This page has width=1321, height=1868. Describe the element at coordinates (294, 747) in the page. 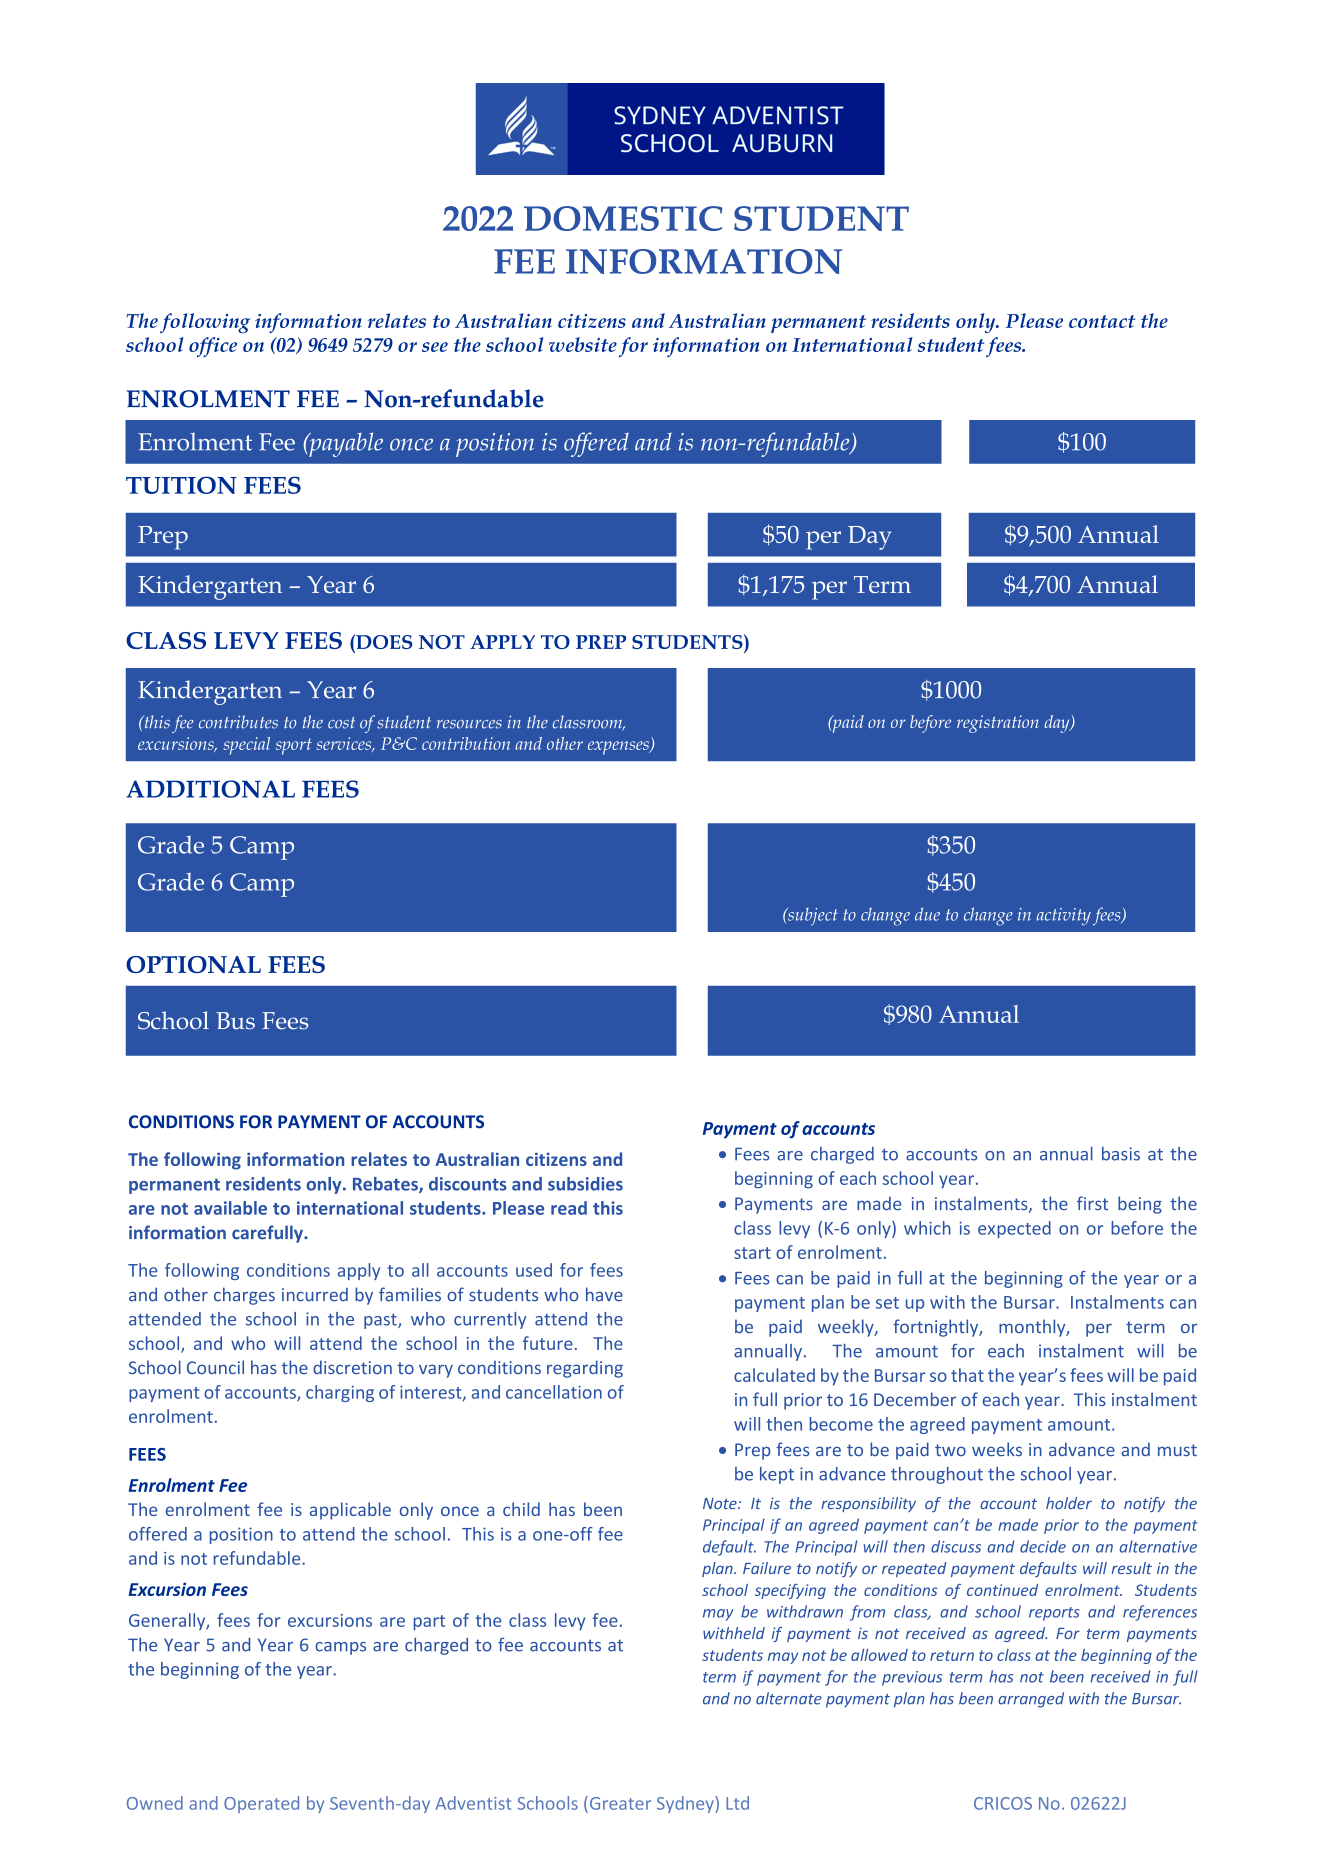

I see `sport` at that location.
